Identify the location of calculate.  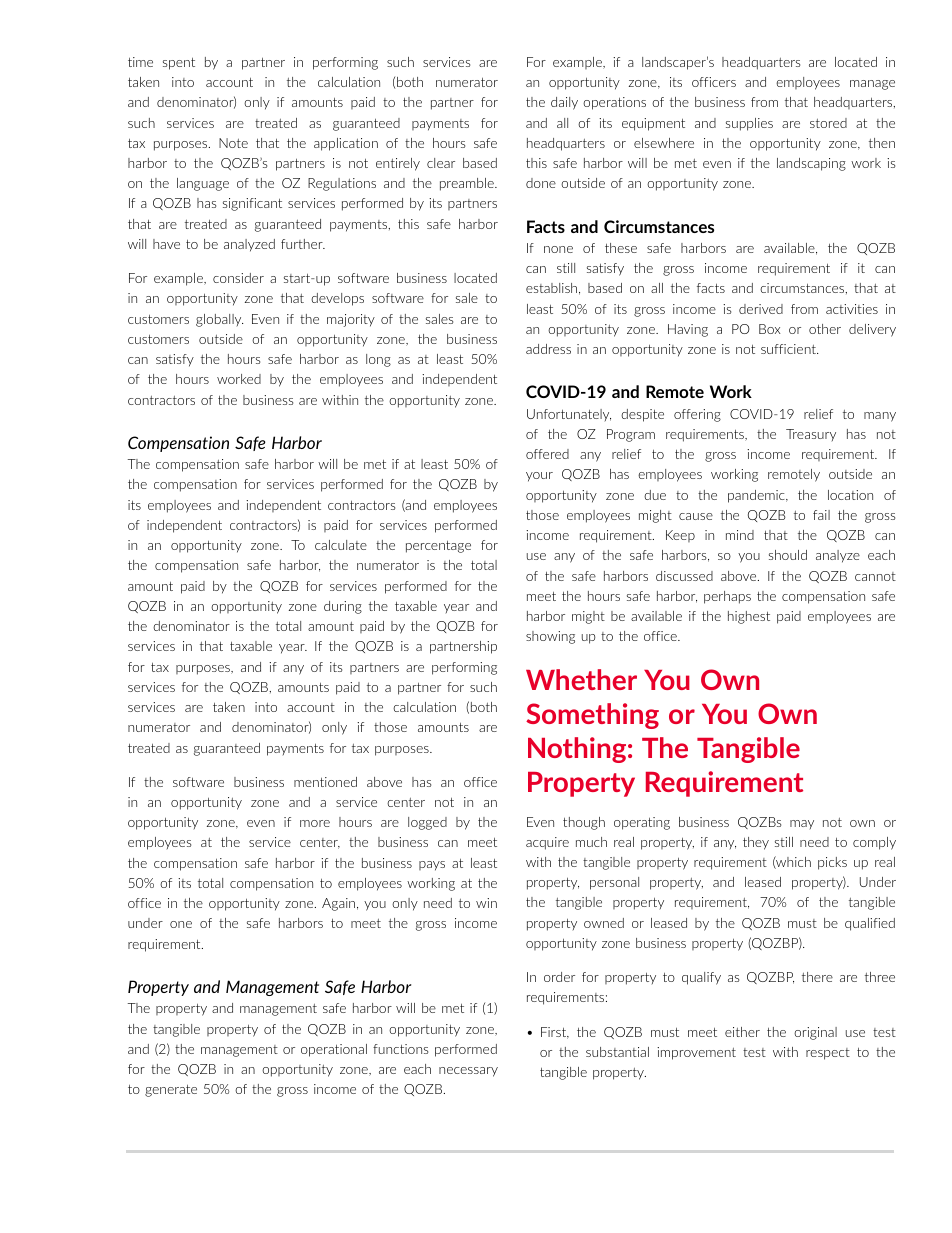
(341, 545).
